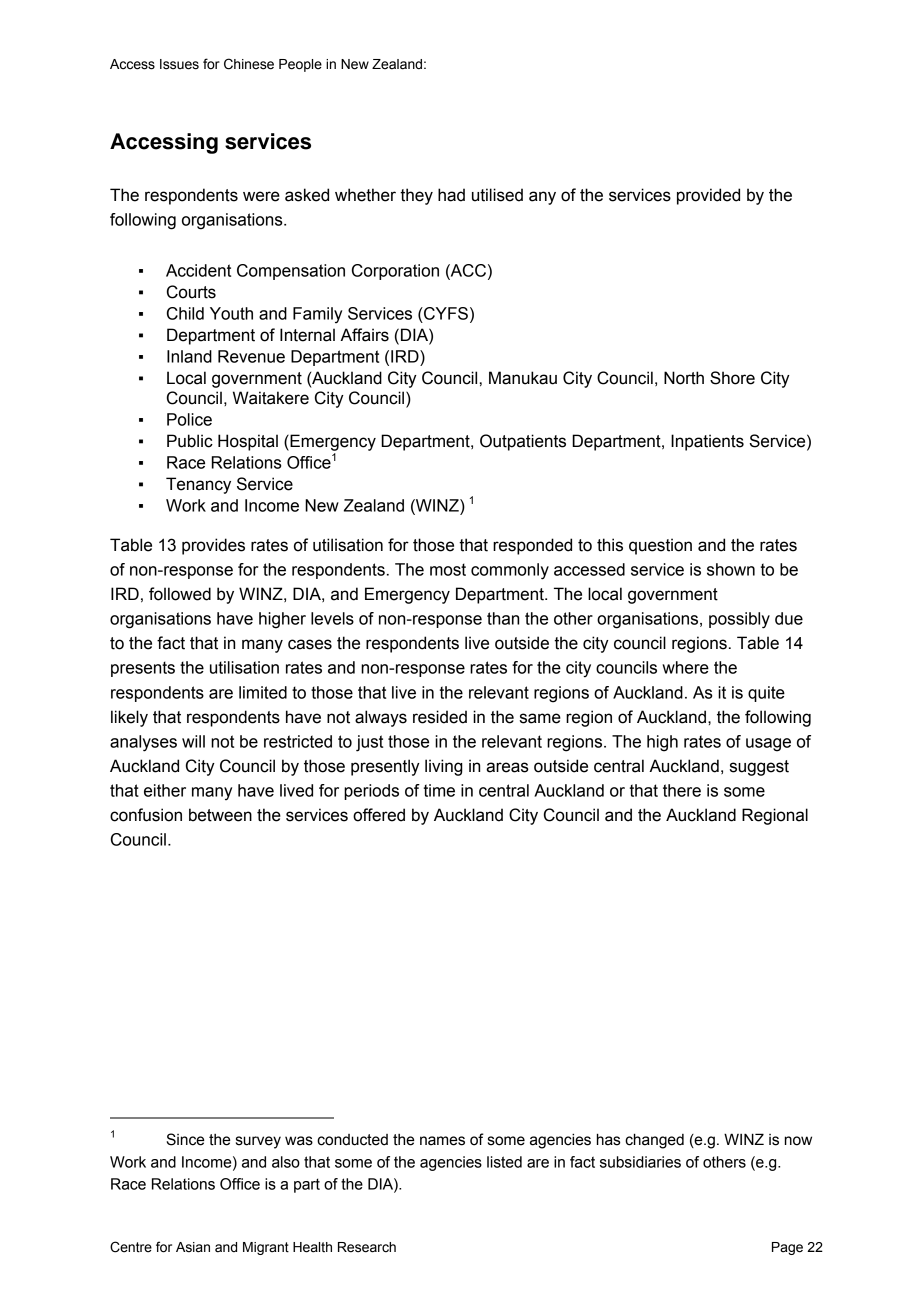 The width and height of the image is (924, 1308). What do you see at coordinates (451, 195) in the image?
I see `had` at bounding box center [451, 195].
